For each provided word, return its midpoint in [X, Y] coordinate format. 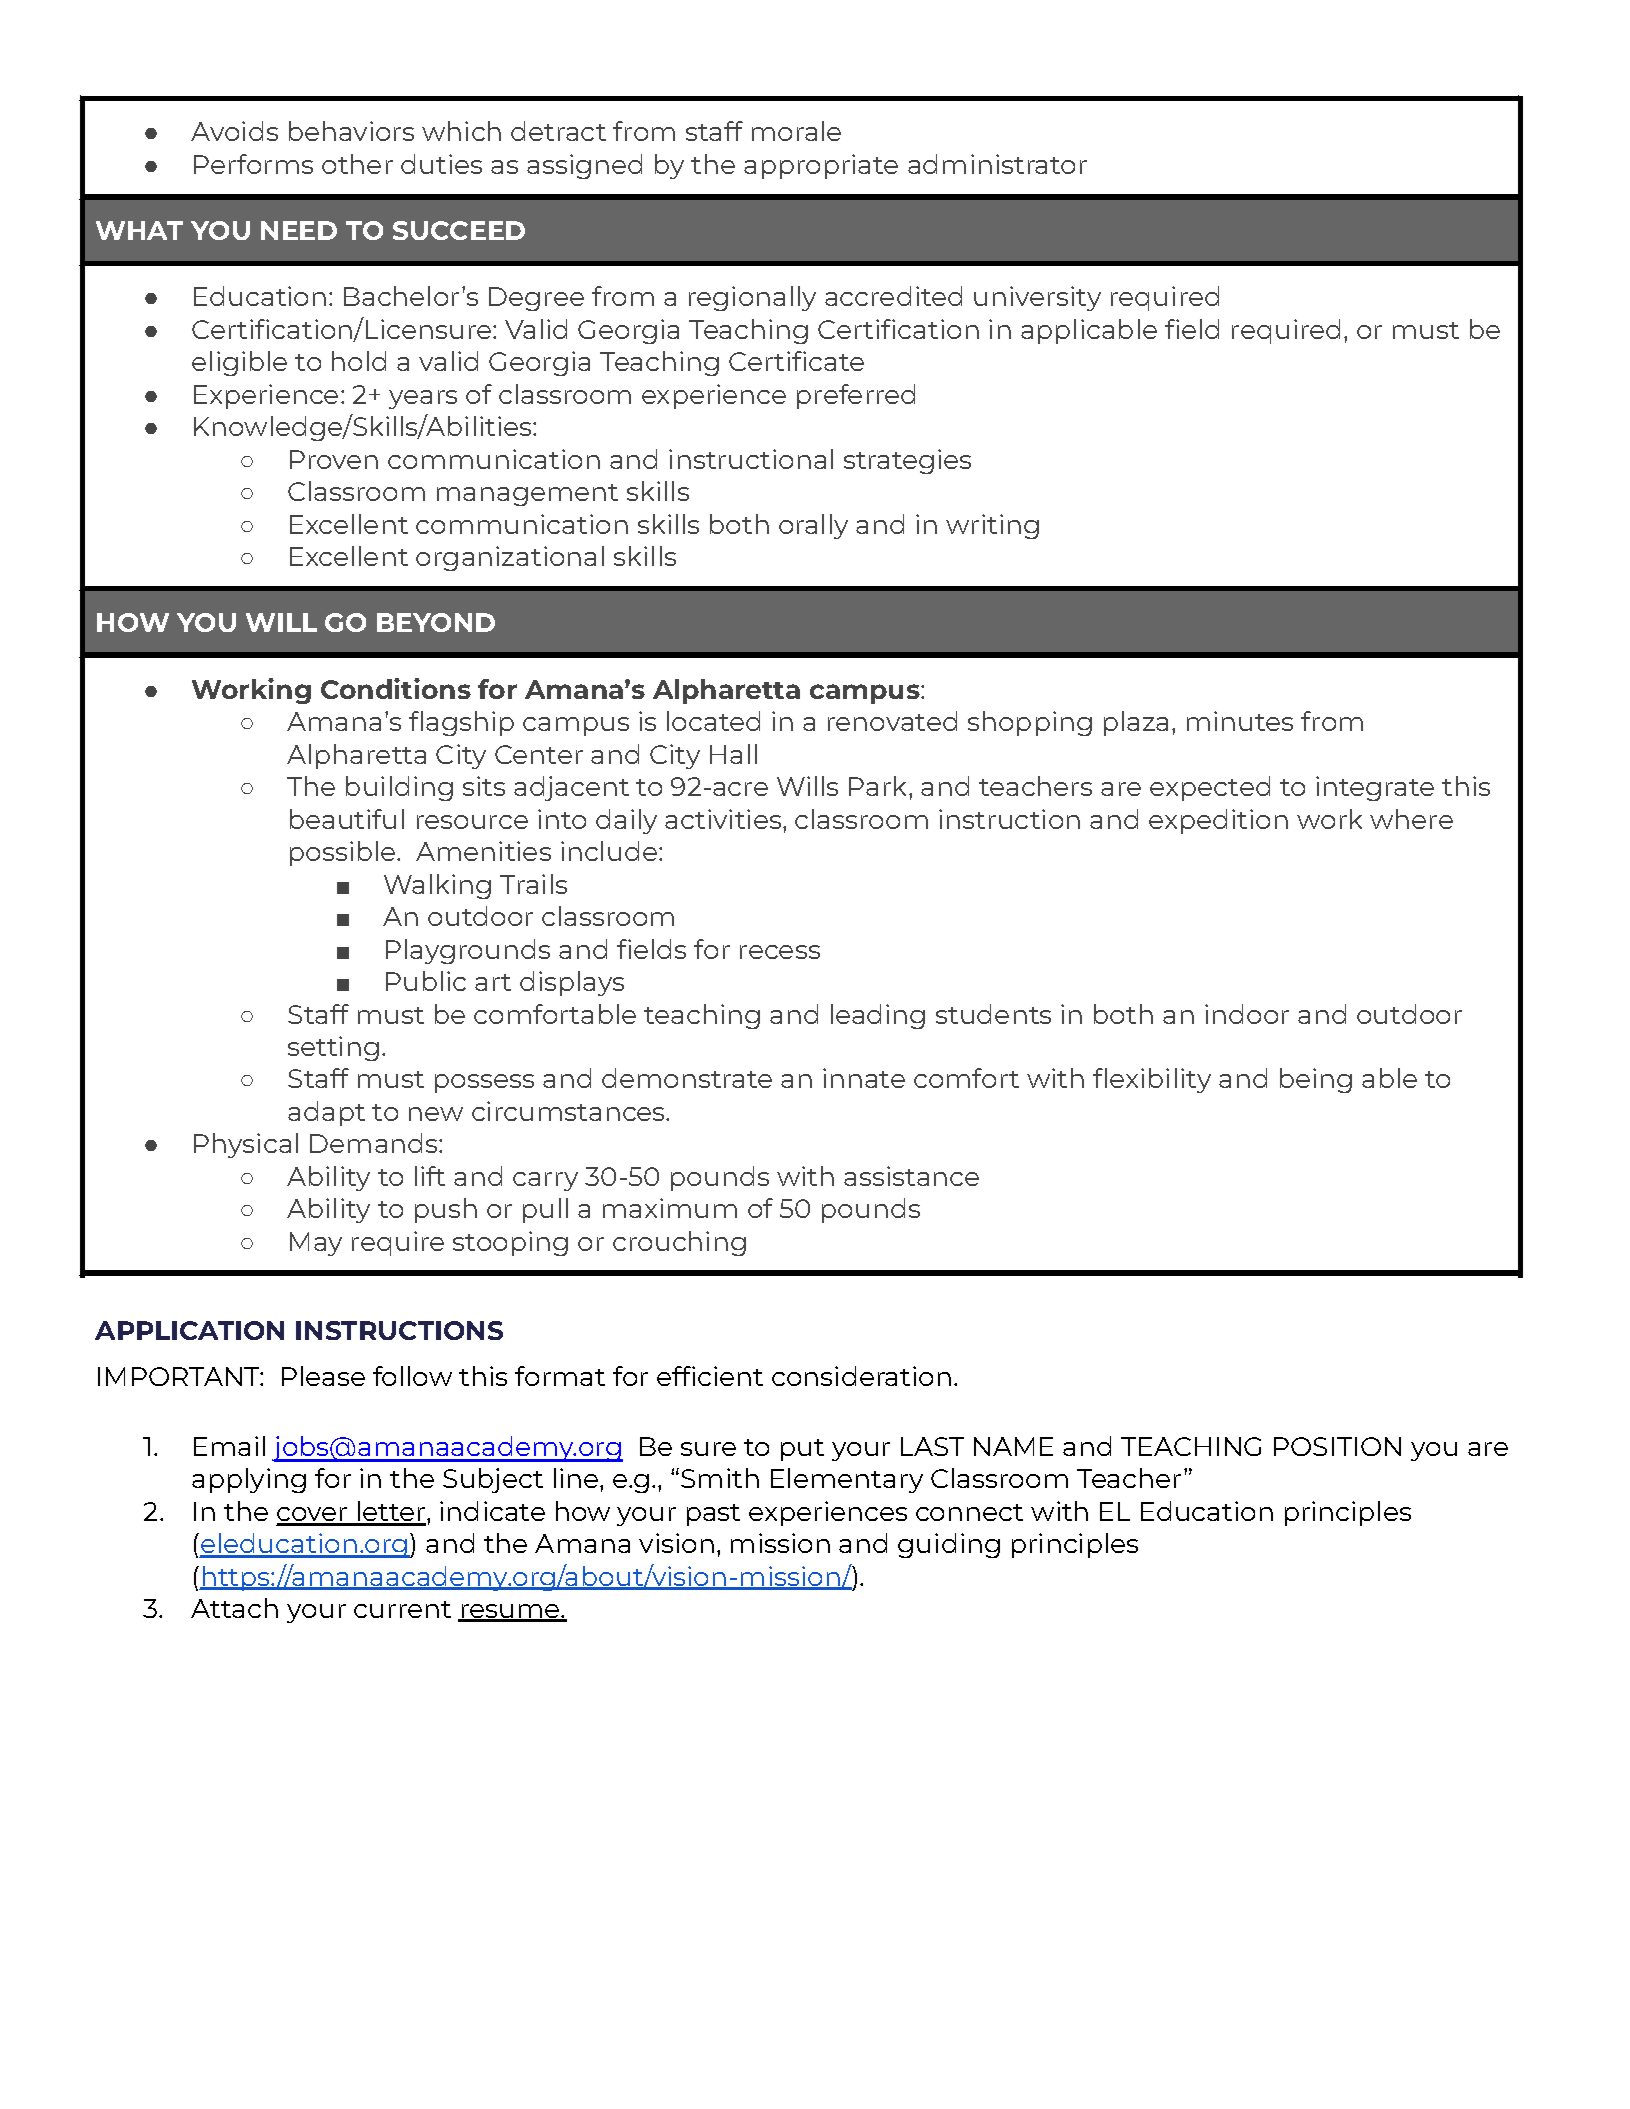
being [1316, 1080]
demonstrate [687, 1078]
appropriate [821, 166]
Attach [234, 1608]
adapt [326, 1113]
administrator [997, 164]
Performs [253, 164]
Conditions [396, 688]
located [713, 721]
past [713, 1515]
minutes [1240, 721]
